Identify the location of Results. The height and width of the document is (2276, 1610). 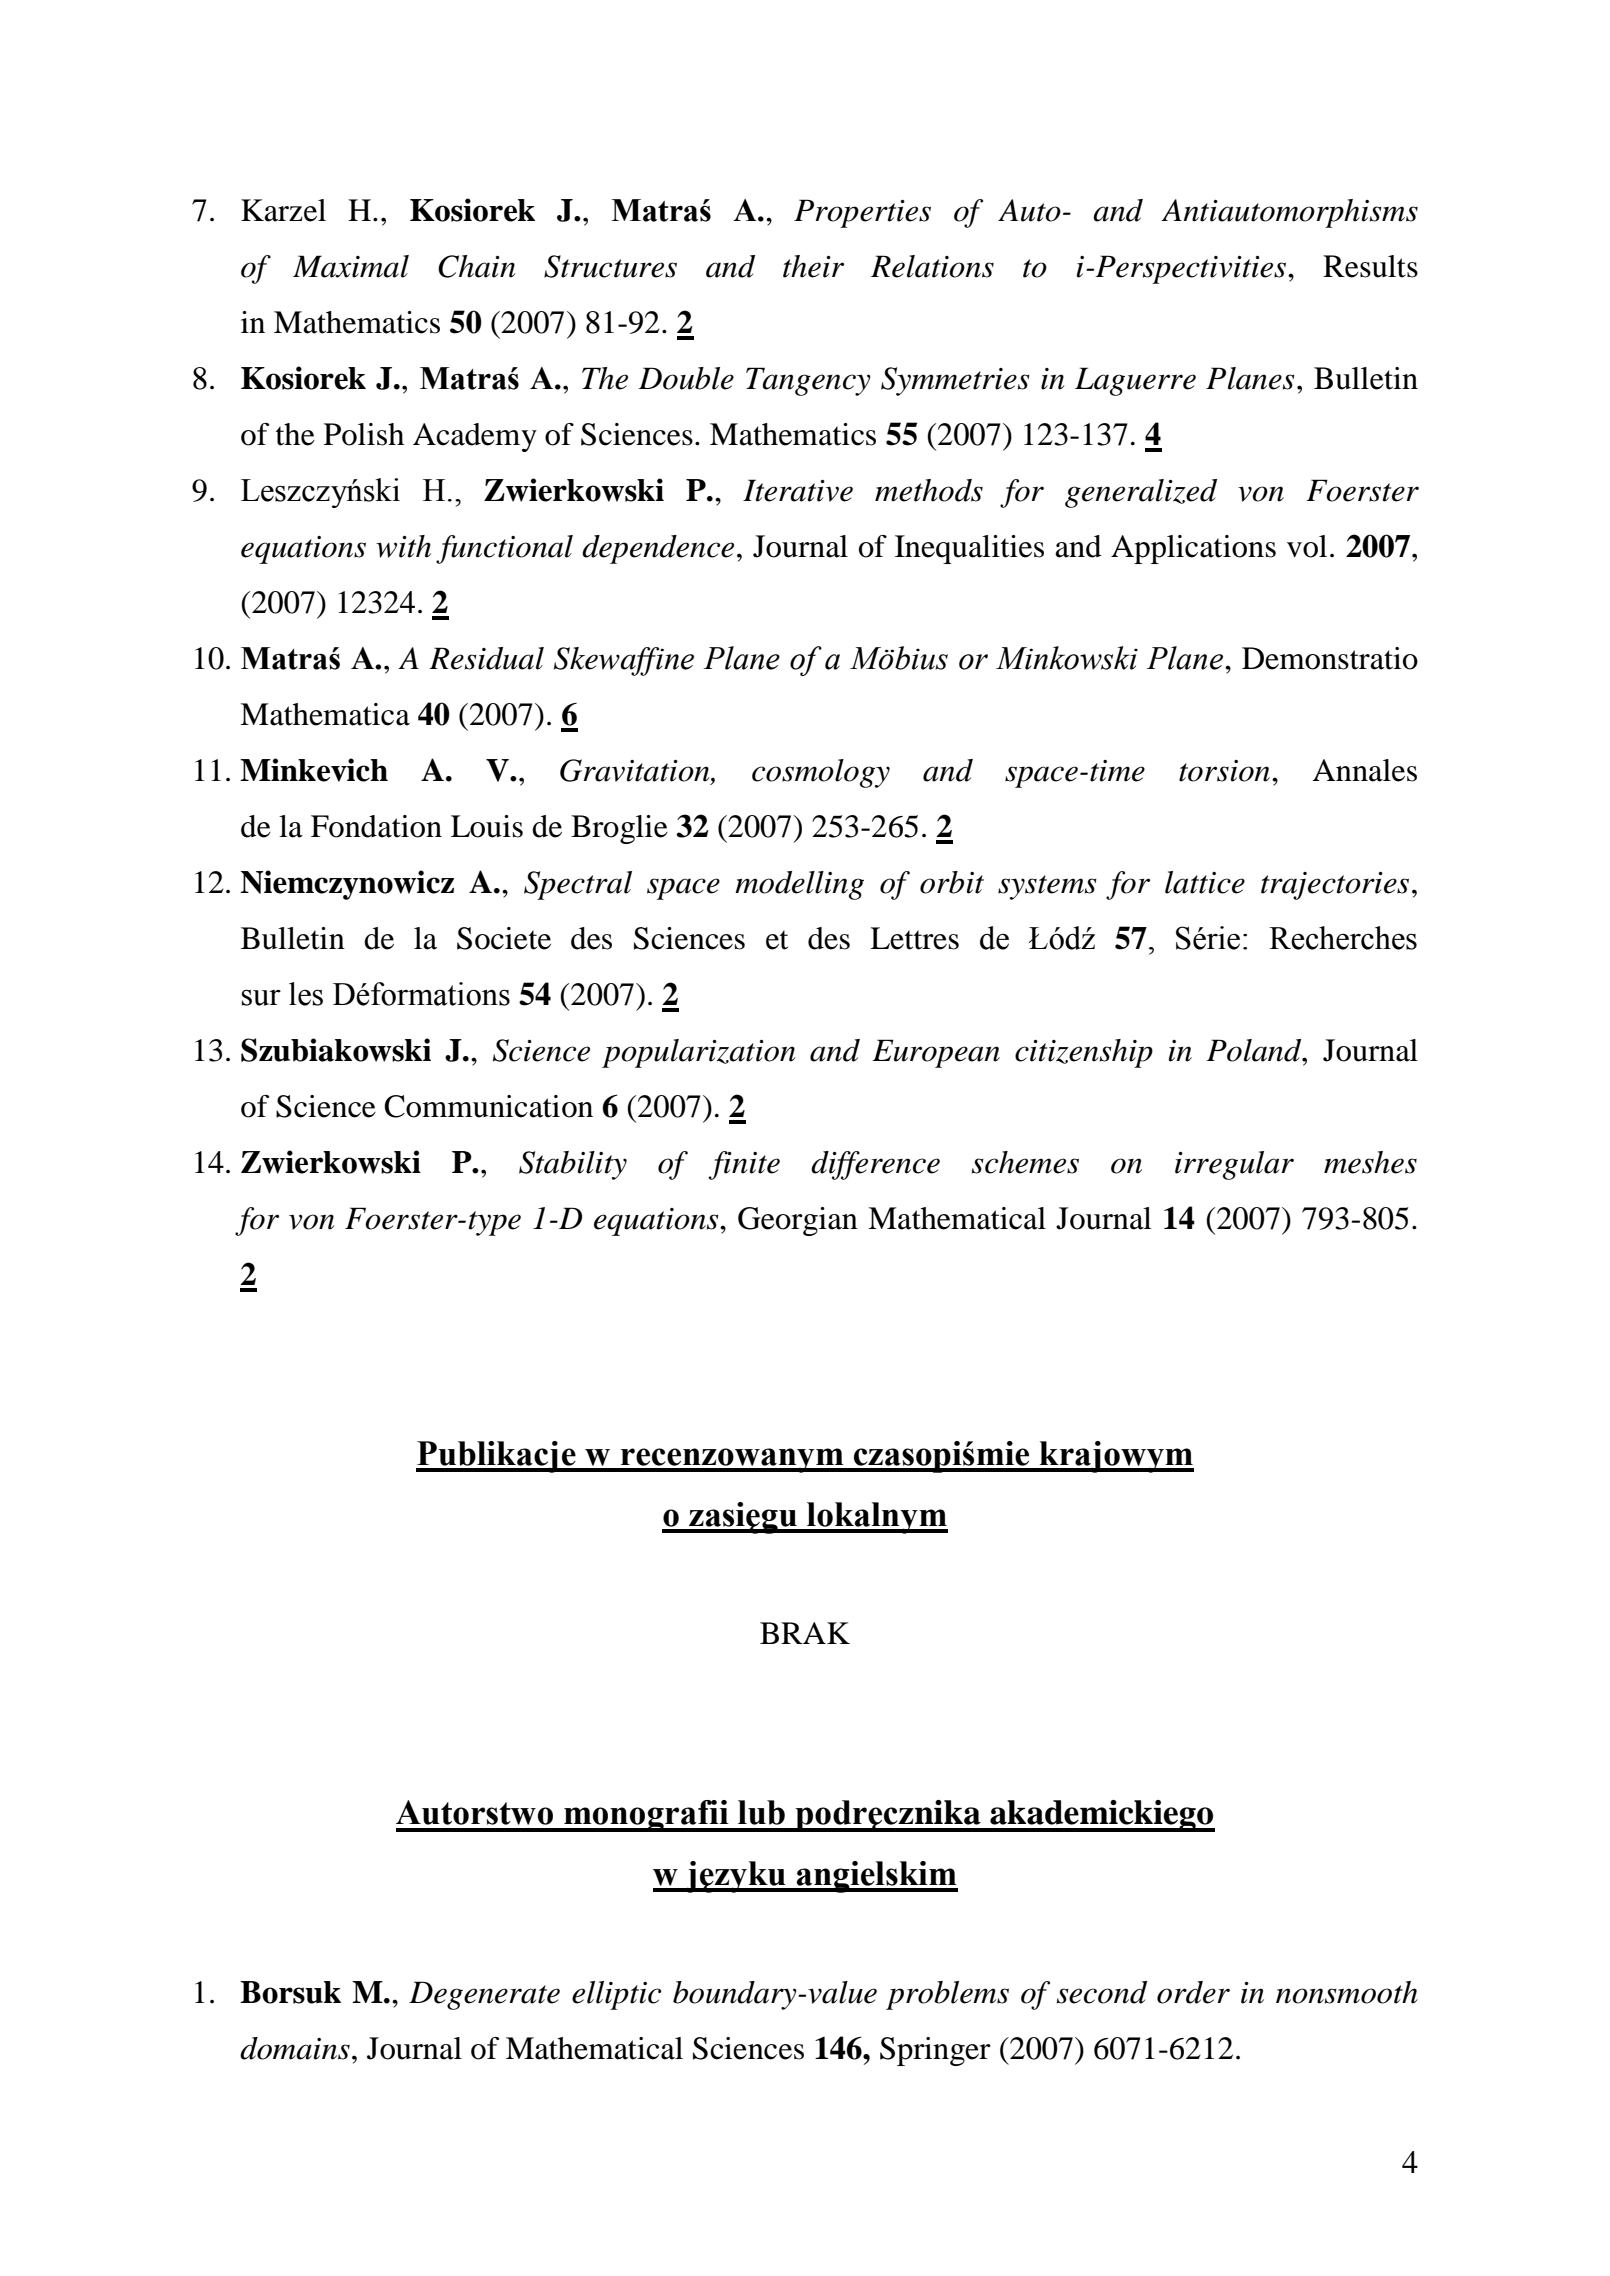
(1370, 266).
